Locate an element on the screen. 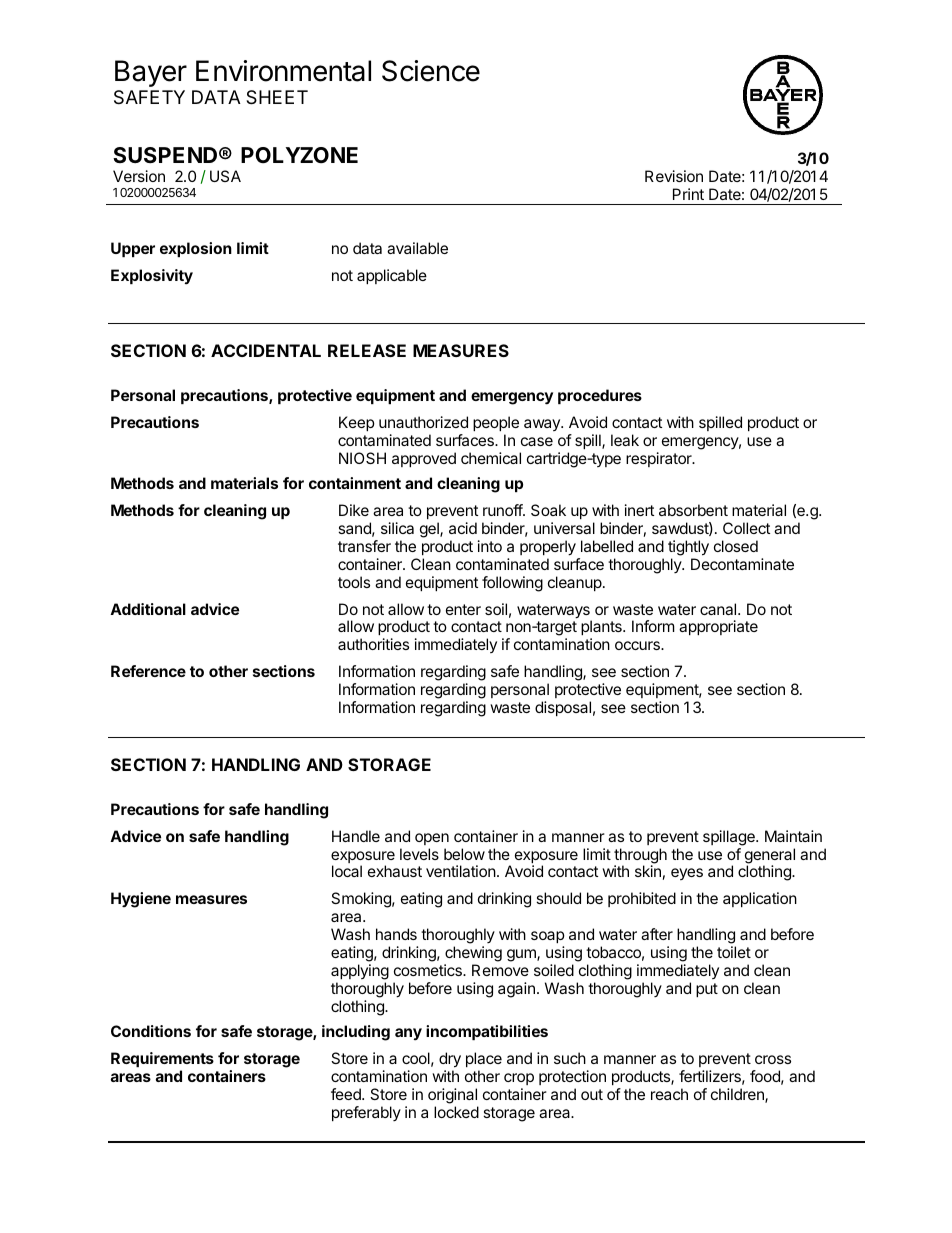 Image resolution: width=952 pixels, height=1233 pixels. ACCIDENTAL is located at coordinates (266, 350).
